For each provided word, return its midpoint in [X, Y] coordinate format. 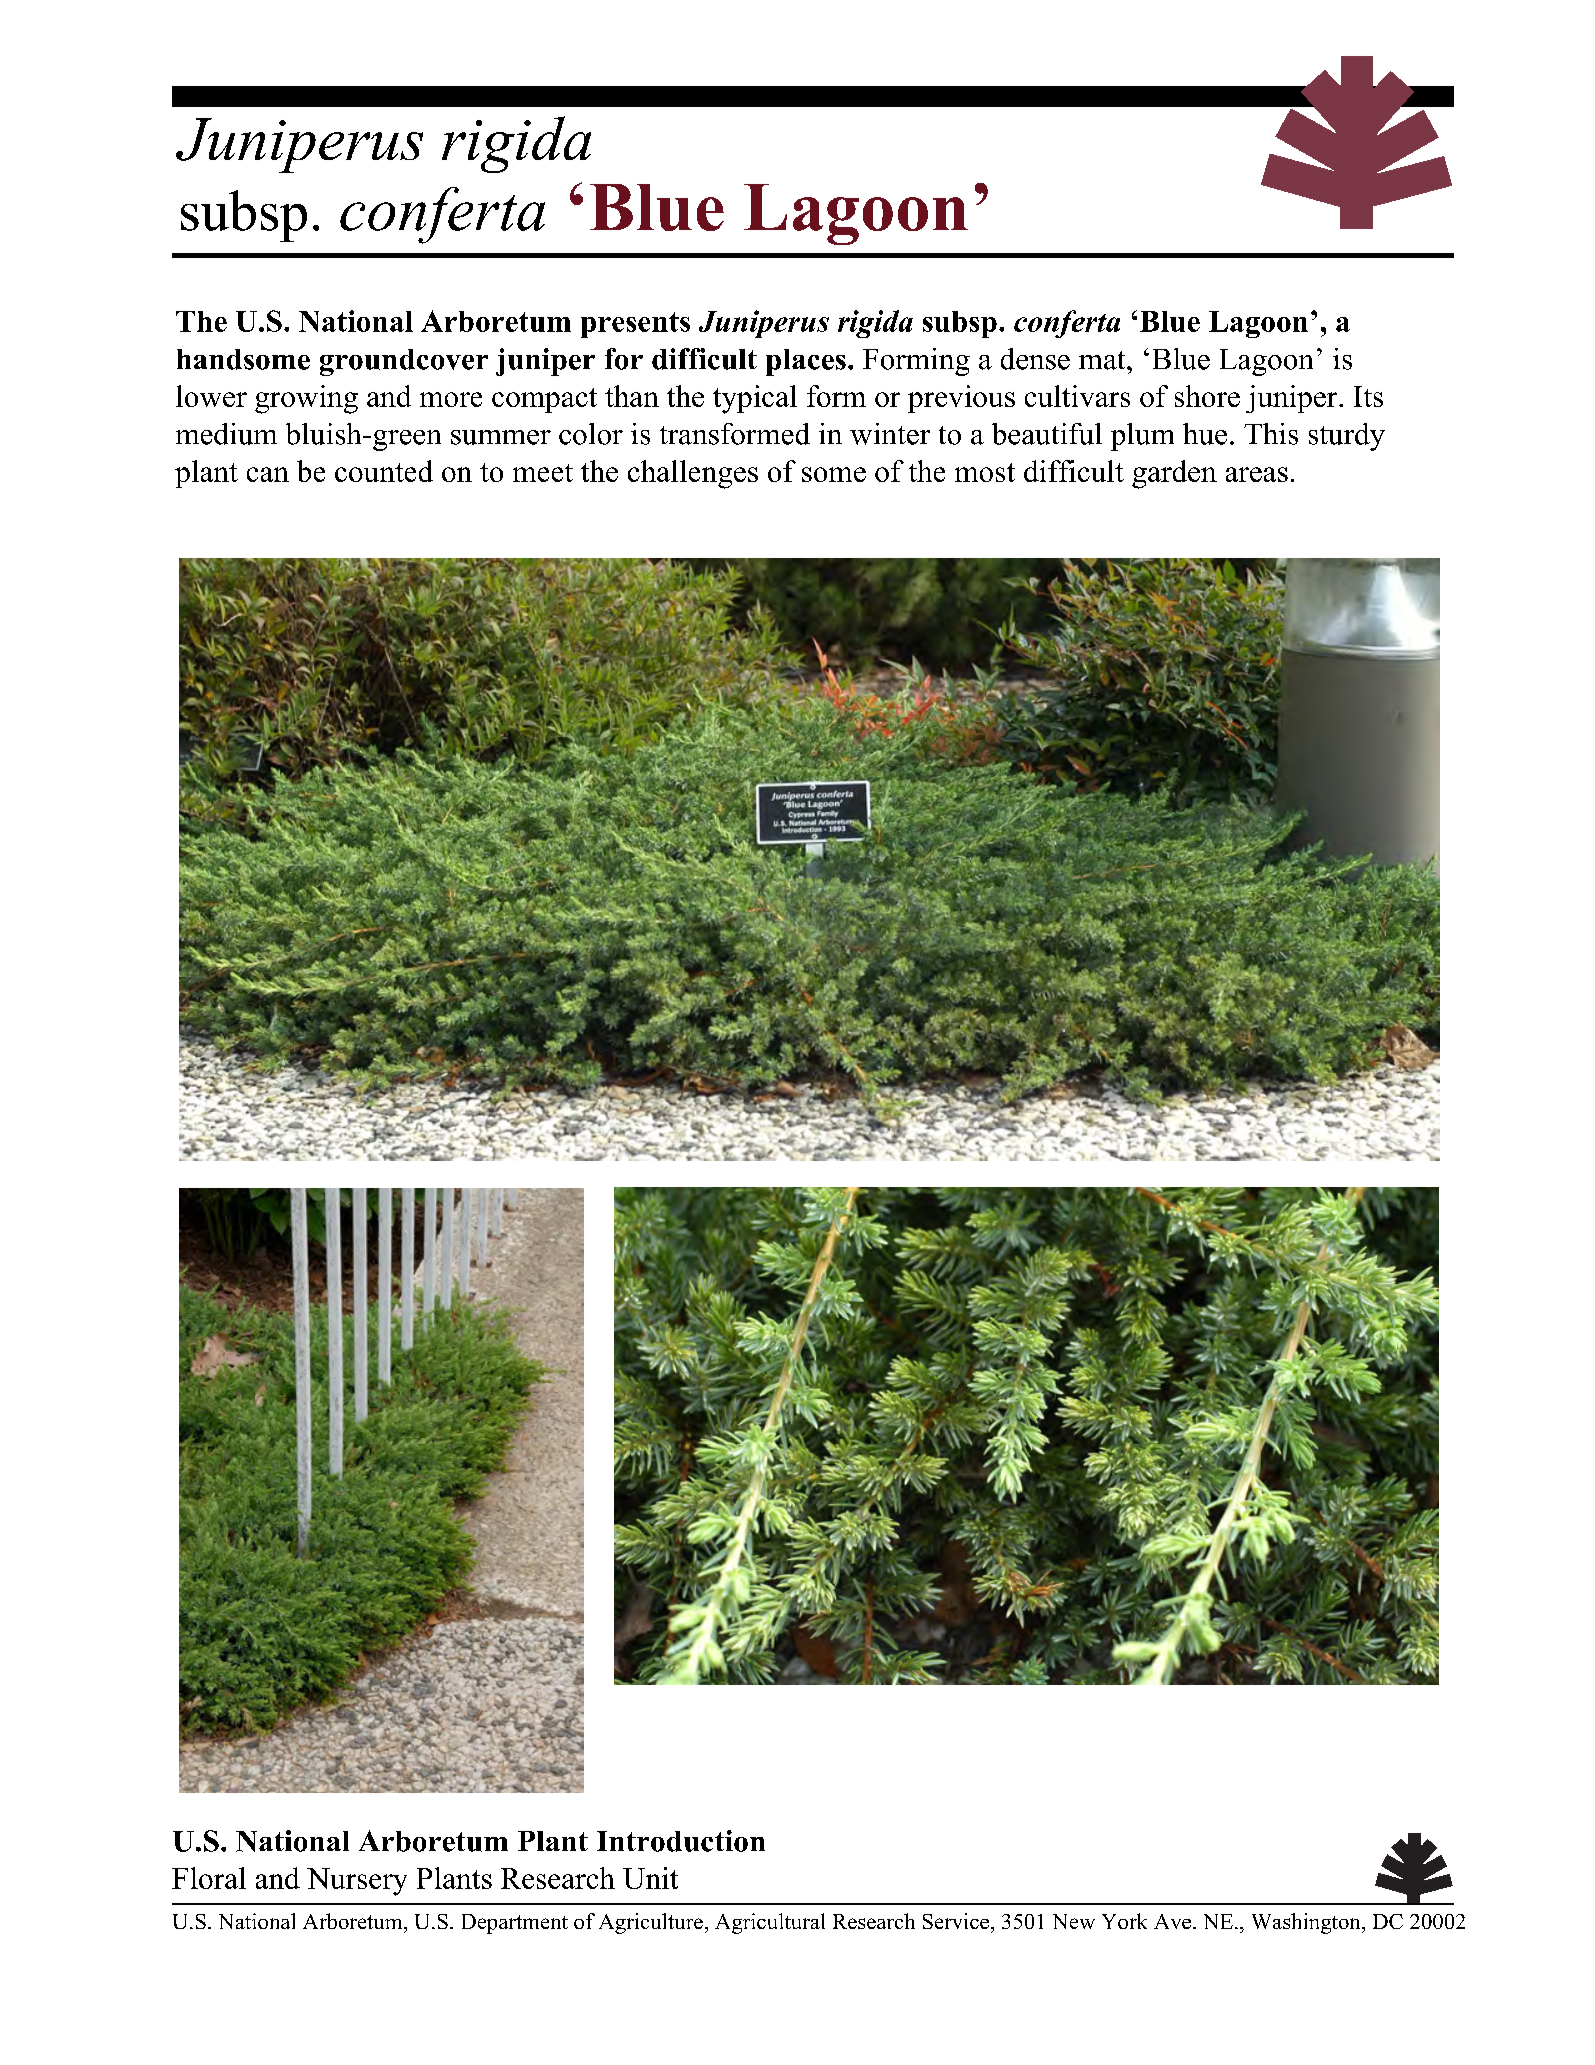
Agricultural [770, 1923]
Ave [1172, 1921]
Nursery [357, 1882]
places [806, 362]
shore [1207, 396]
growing [306, 399]
